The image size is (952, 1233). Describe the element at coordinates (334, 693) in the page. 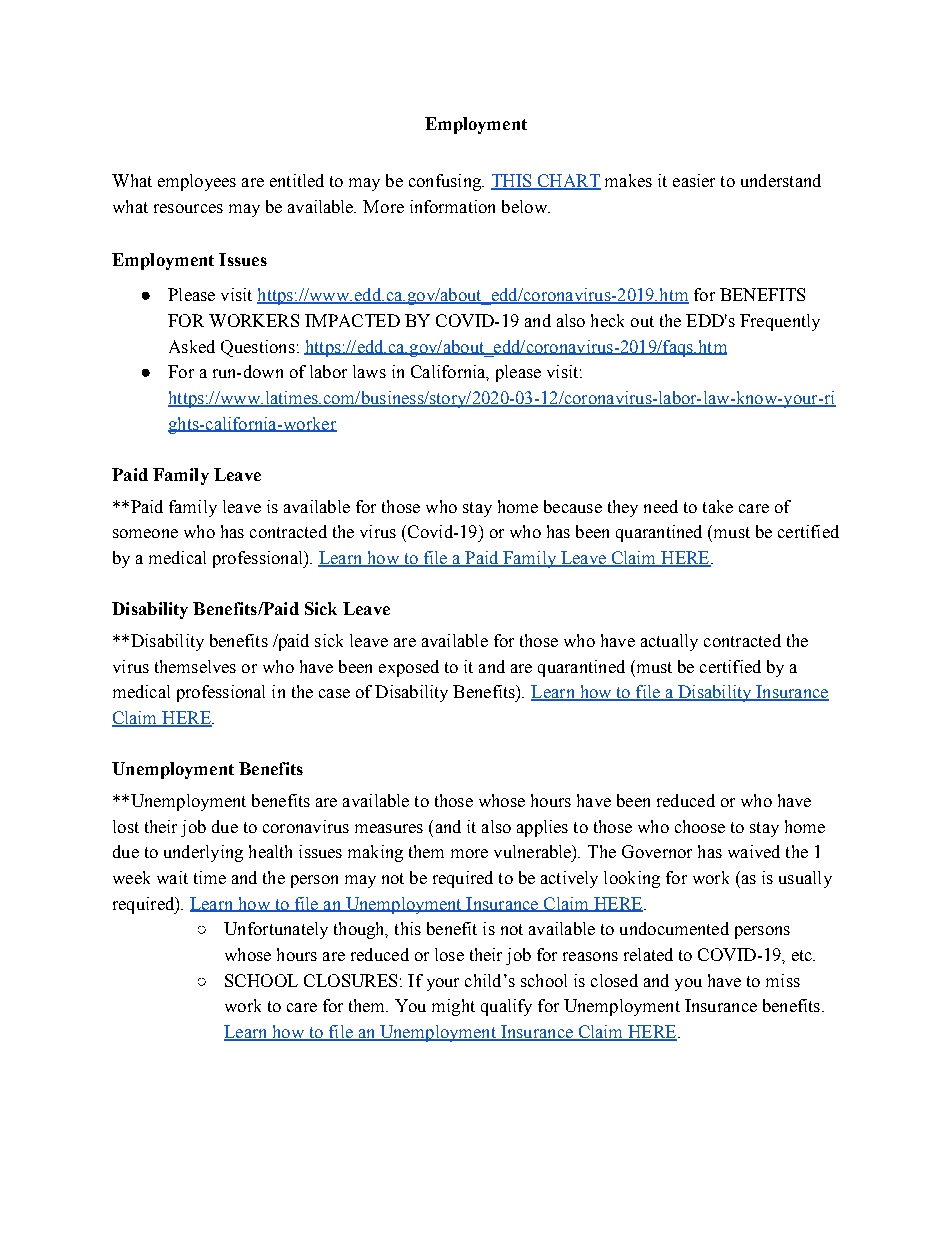

I see `case` at that location.
